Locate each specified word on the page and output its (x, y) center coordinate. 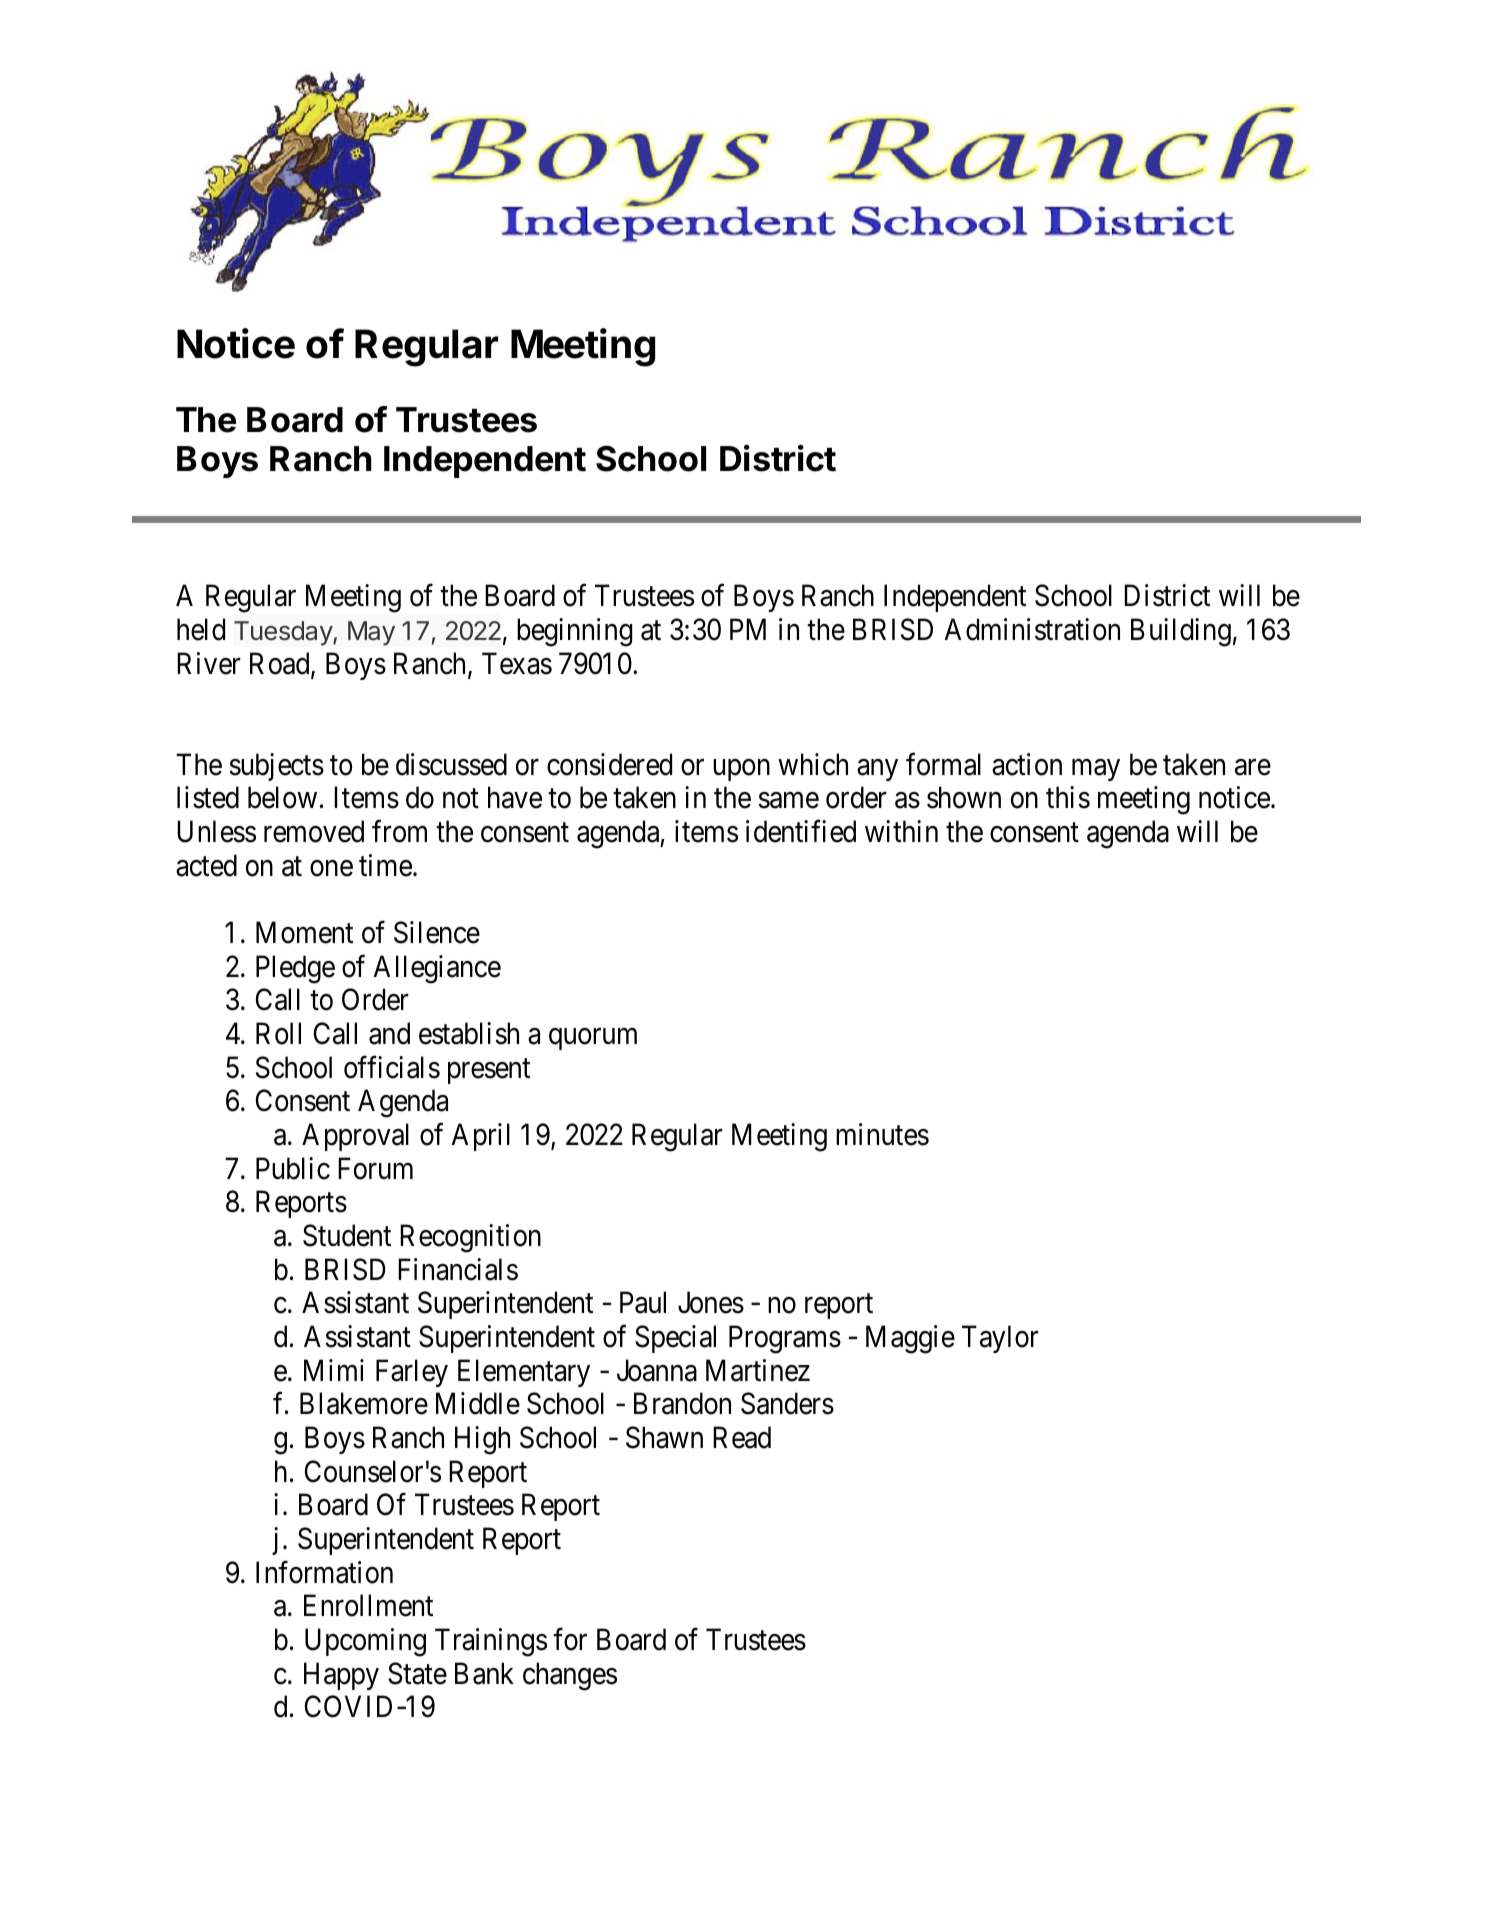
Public (293, 1168)
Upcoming (365, 1642)
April (481, 1137)
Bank (484, 1673)
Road (281, 664)
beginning (574, 632)
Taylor (1000, 1339)
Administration (1032, 629)
